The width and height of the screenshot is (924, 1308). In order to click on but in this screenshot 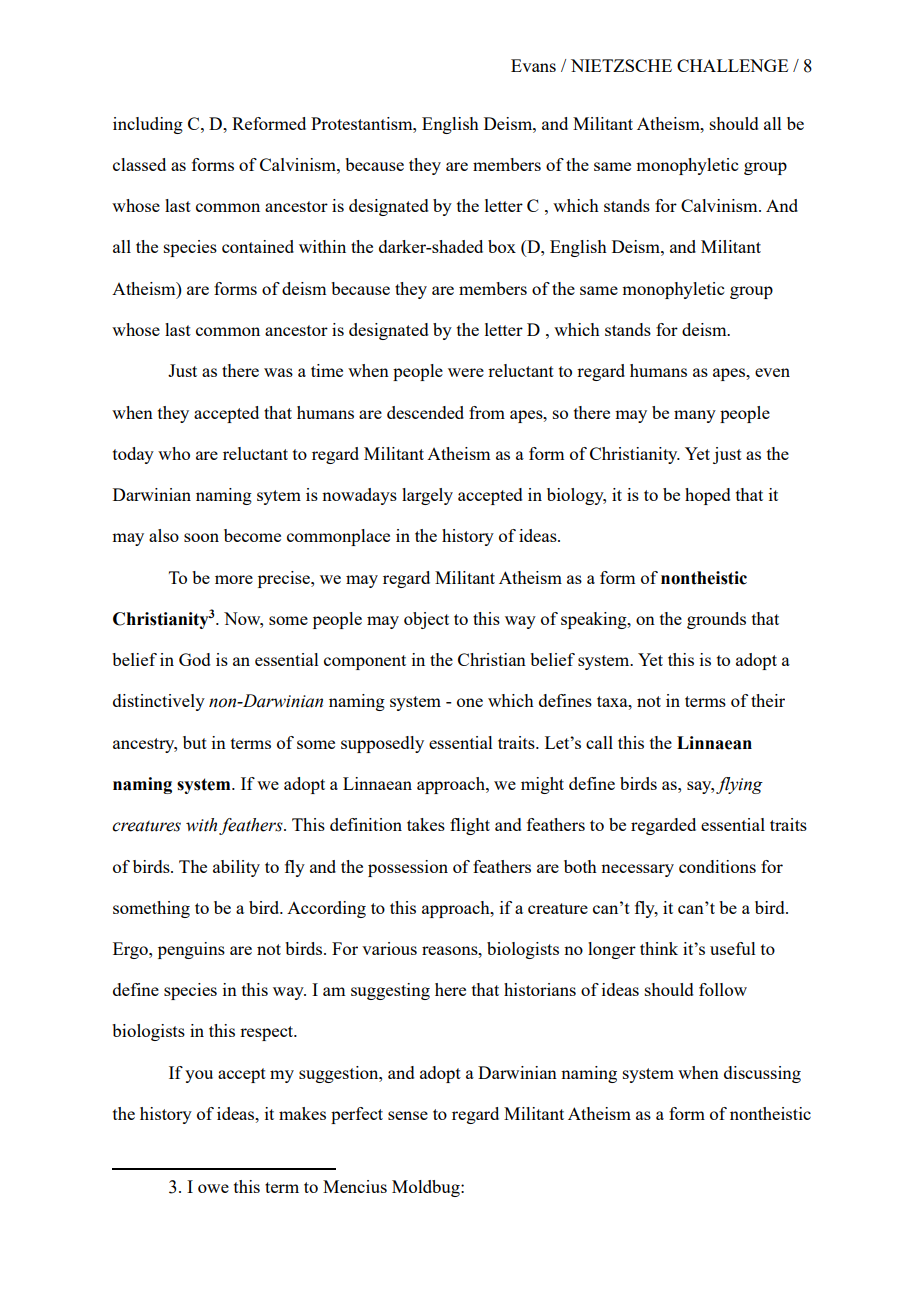, I will do `click(195, 742)`.
